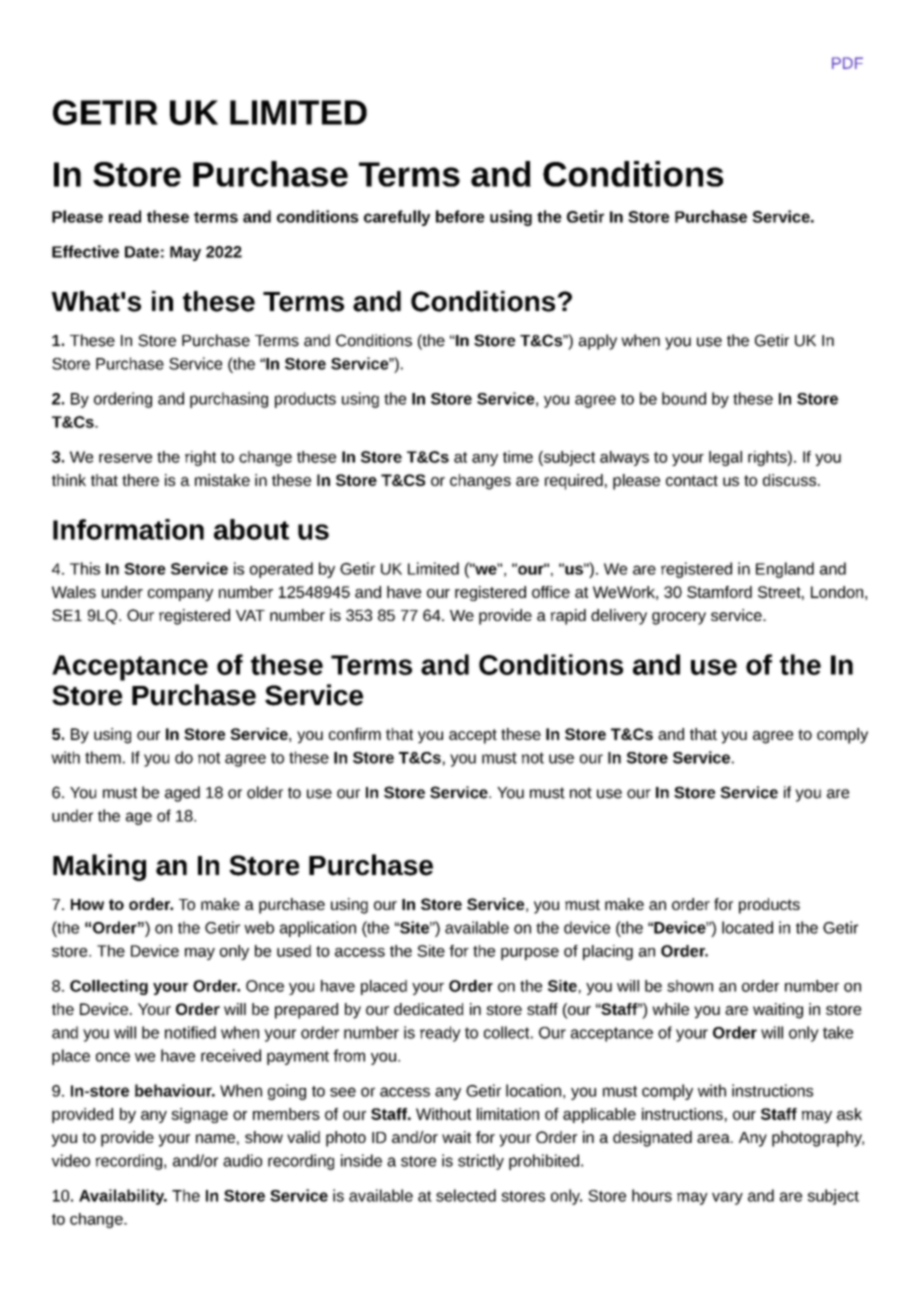  I want to click on PDF, so click(847, 63).
